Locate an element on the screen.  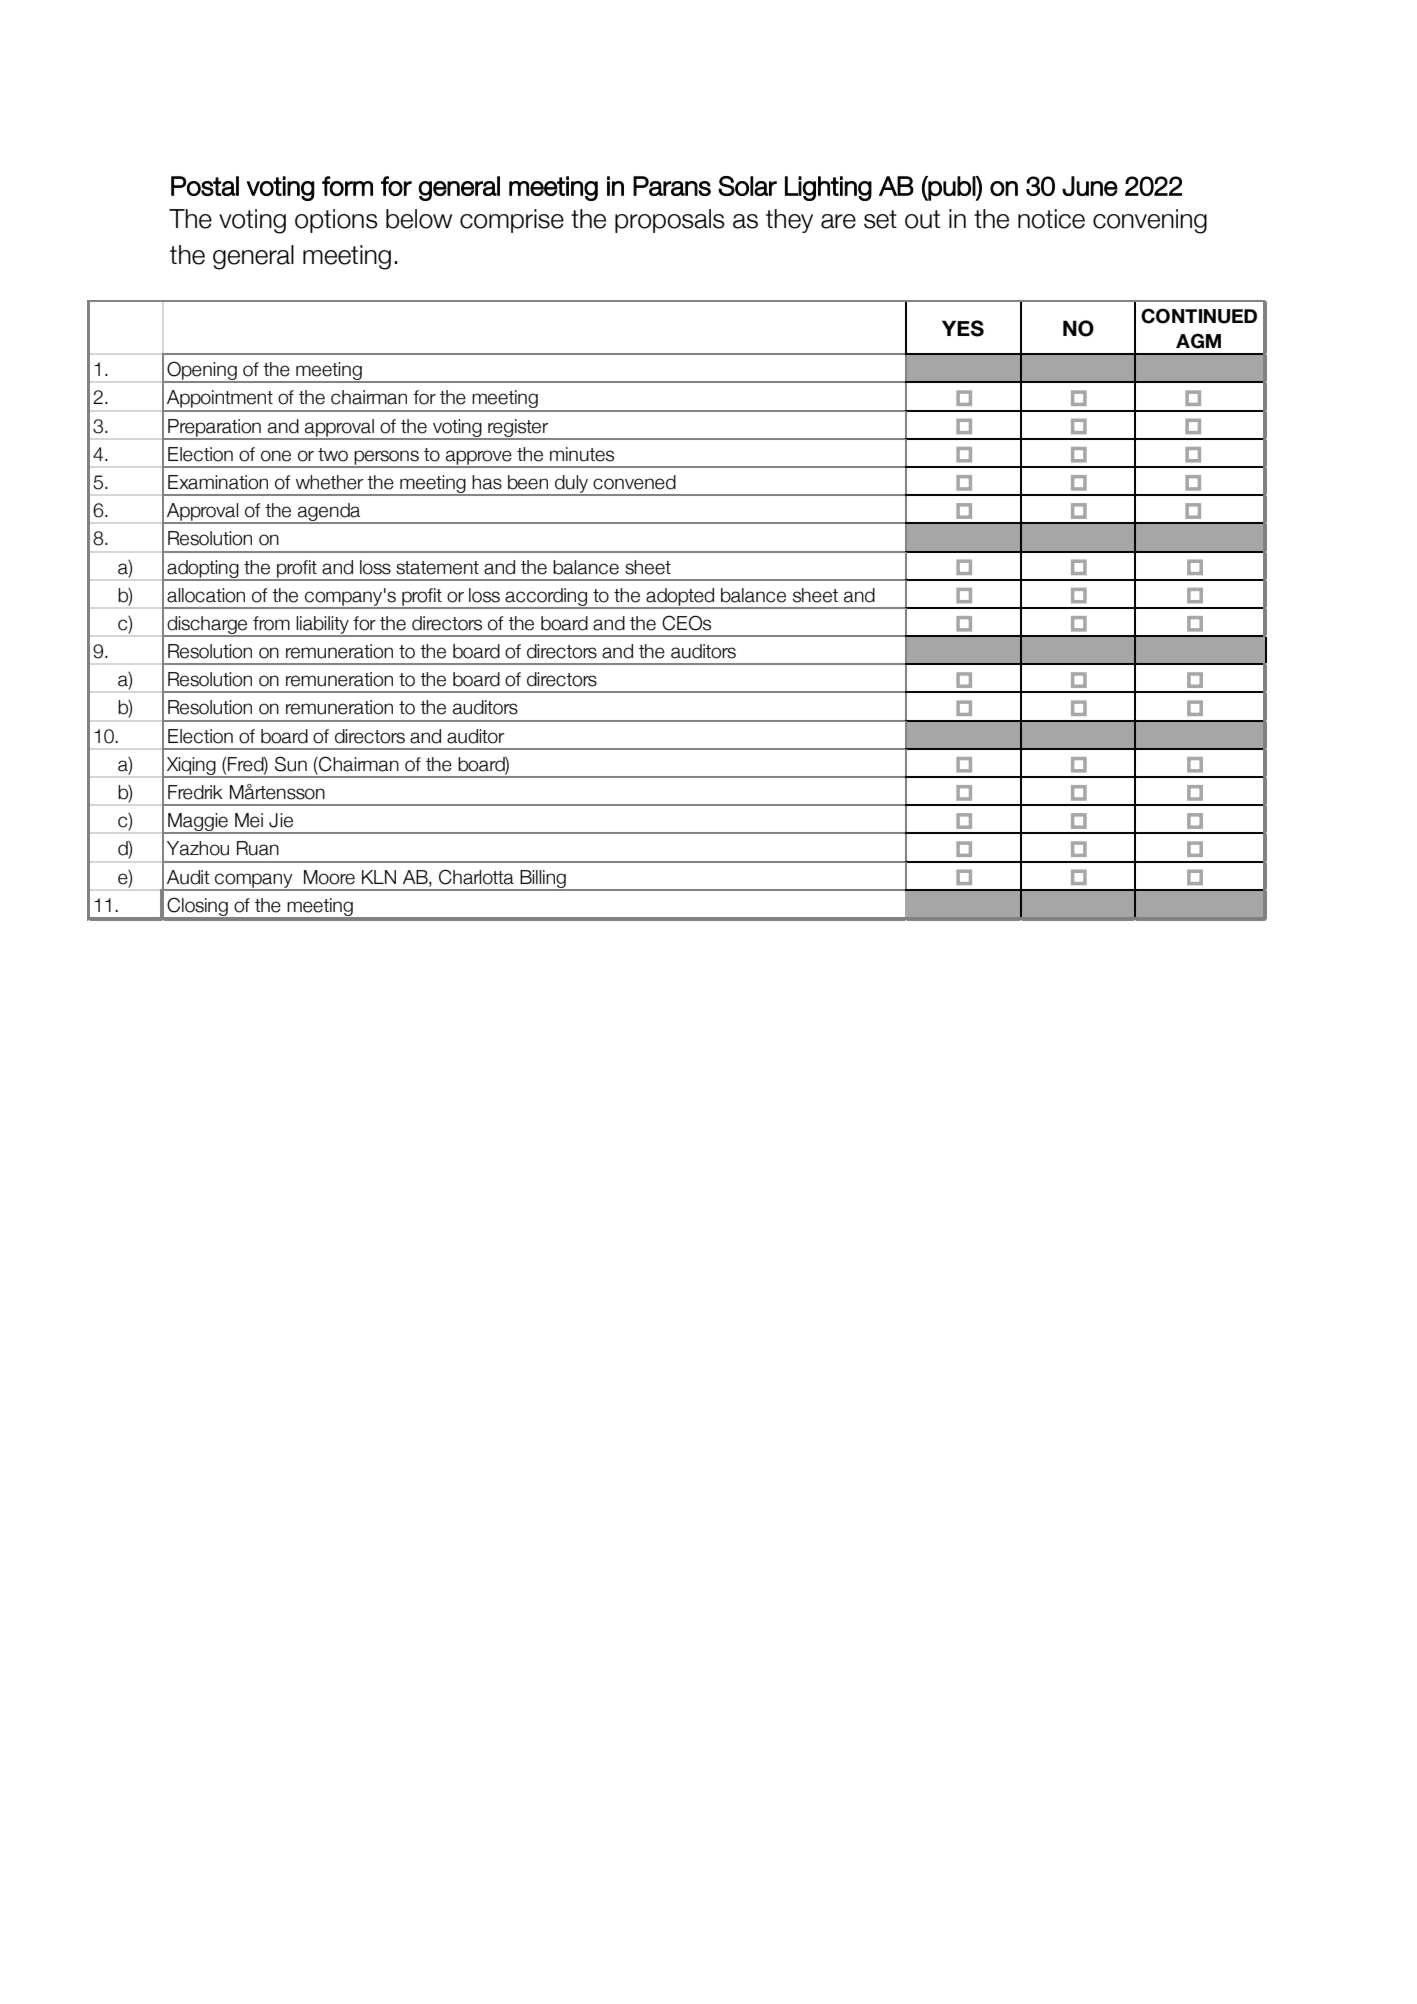
register is located at coordinates (518, 429).
